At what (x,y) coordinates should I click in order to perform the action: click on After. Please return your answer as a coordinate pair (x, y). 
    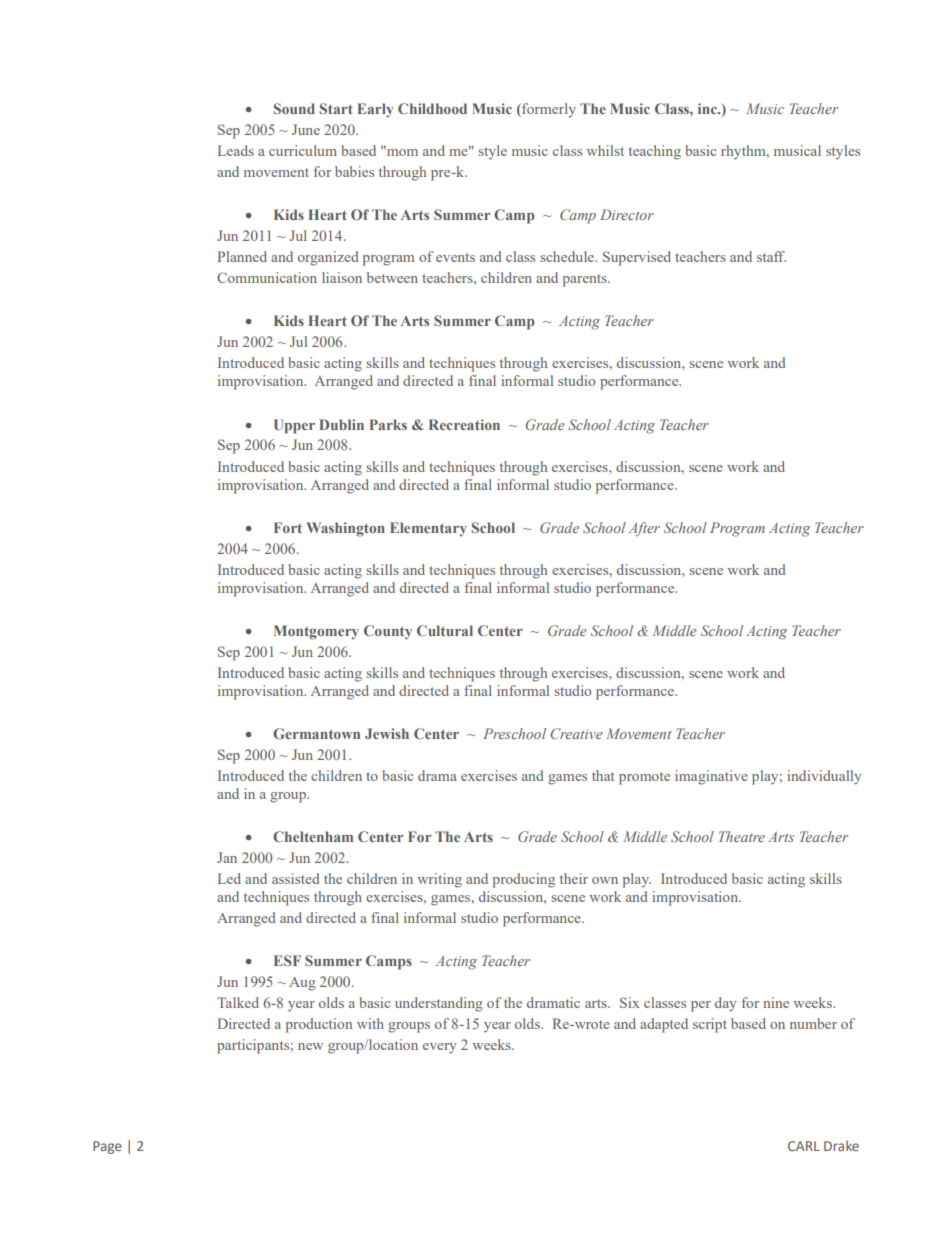
    Looking at the image, I should click on (644, 529).
